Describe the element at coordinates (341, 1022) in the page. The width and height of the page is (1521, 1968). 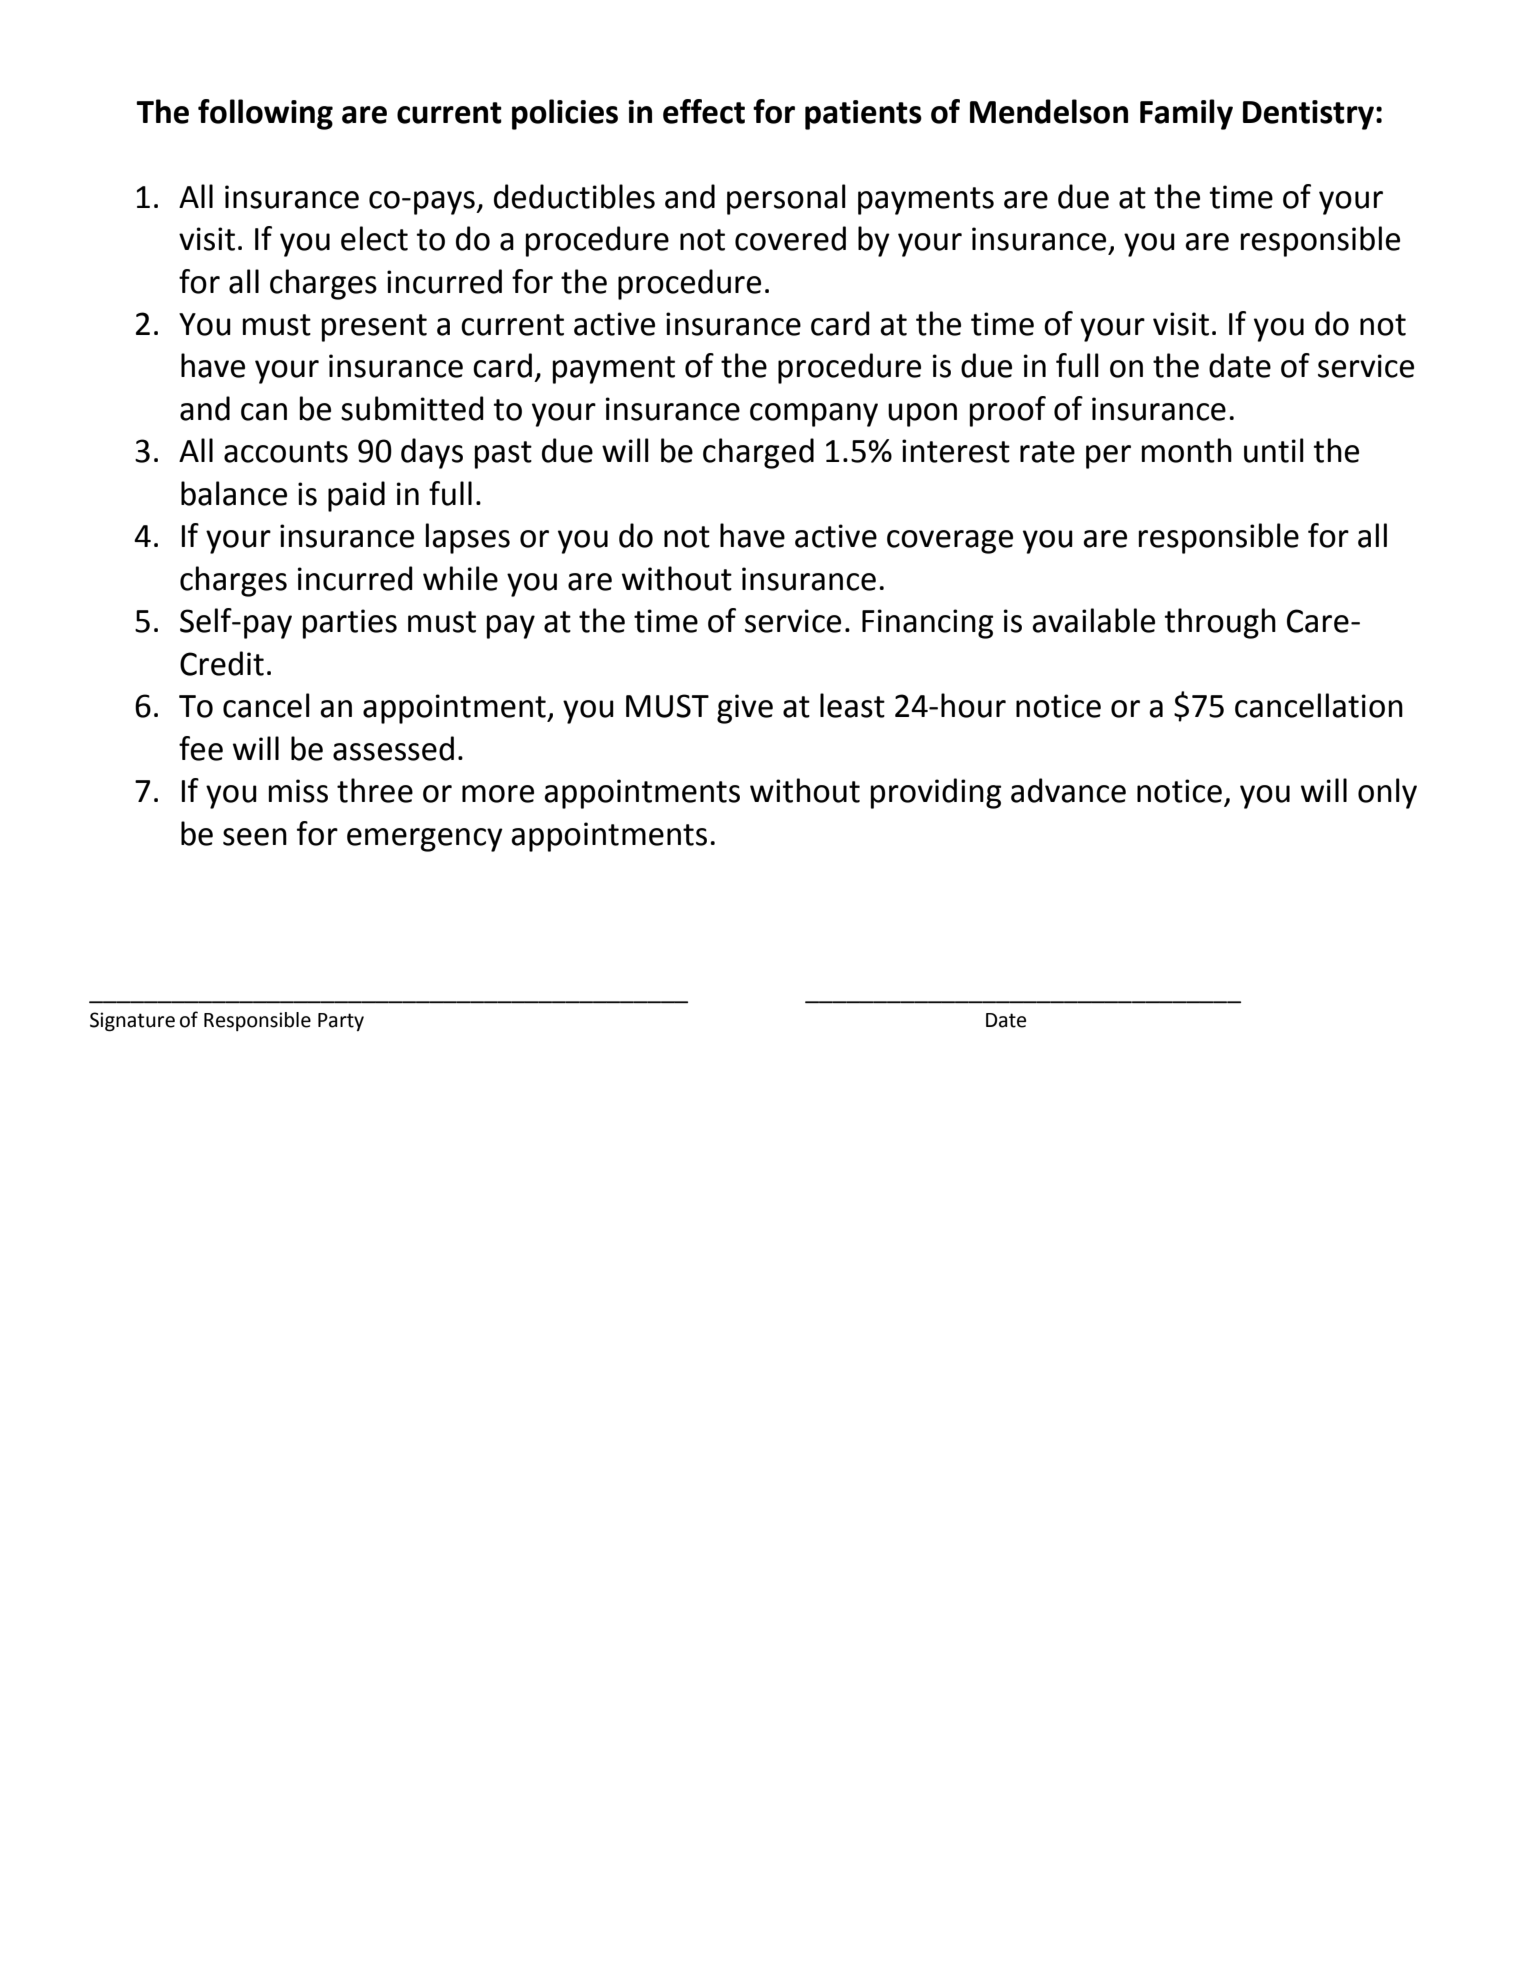
I see `Party` at that location.
